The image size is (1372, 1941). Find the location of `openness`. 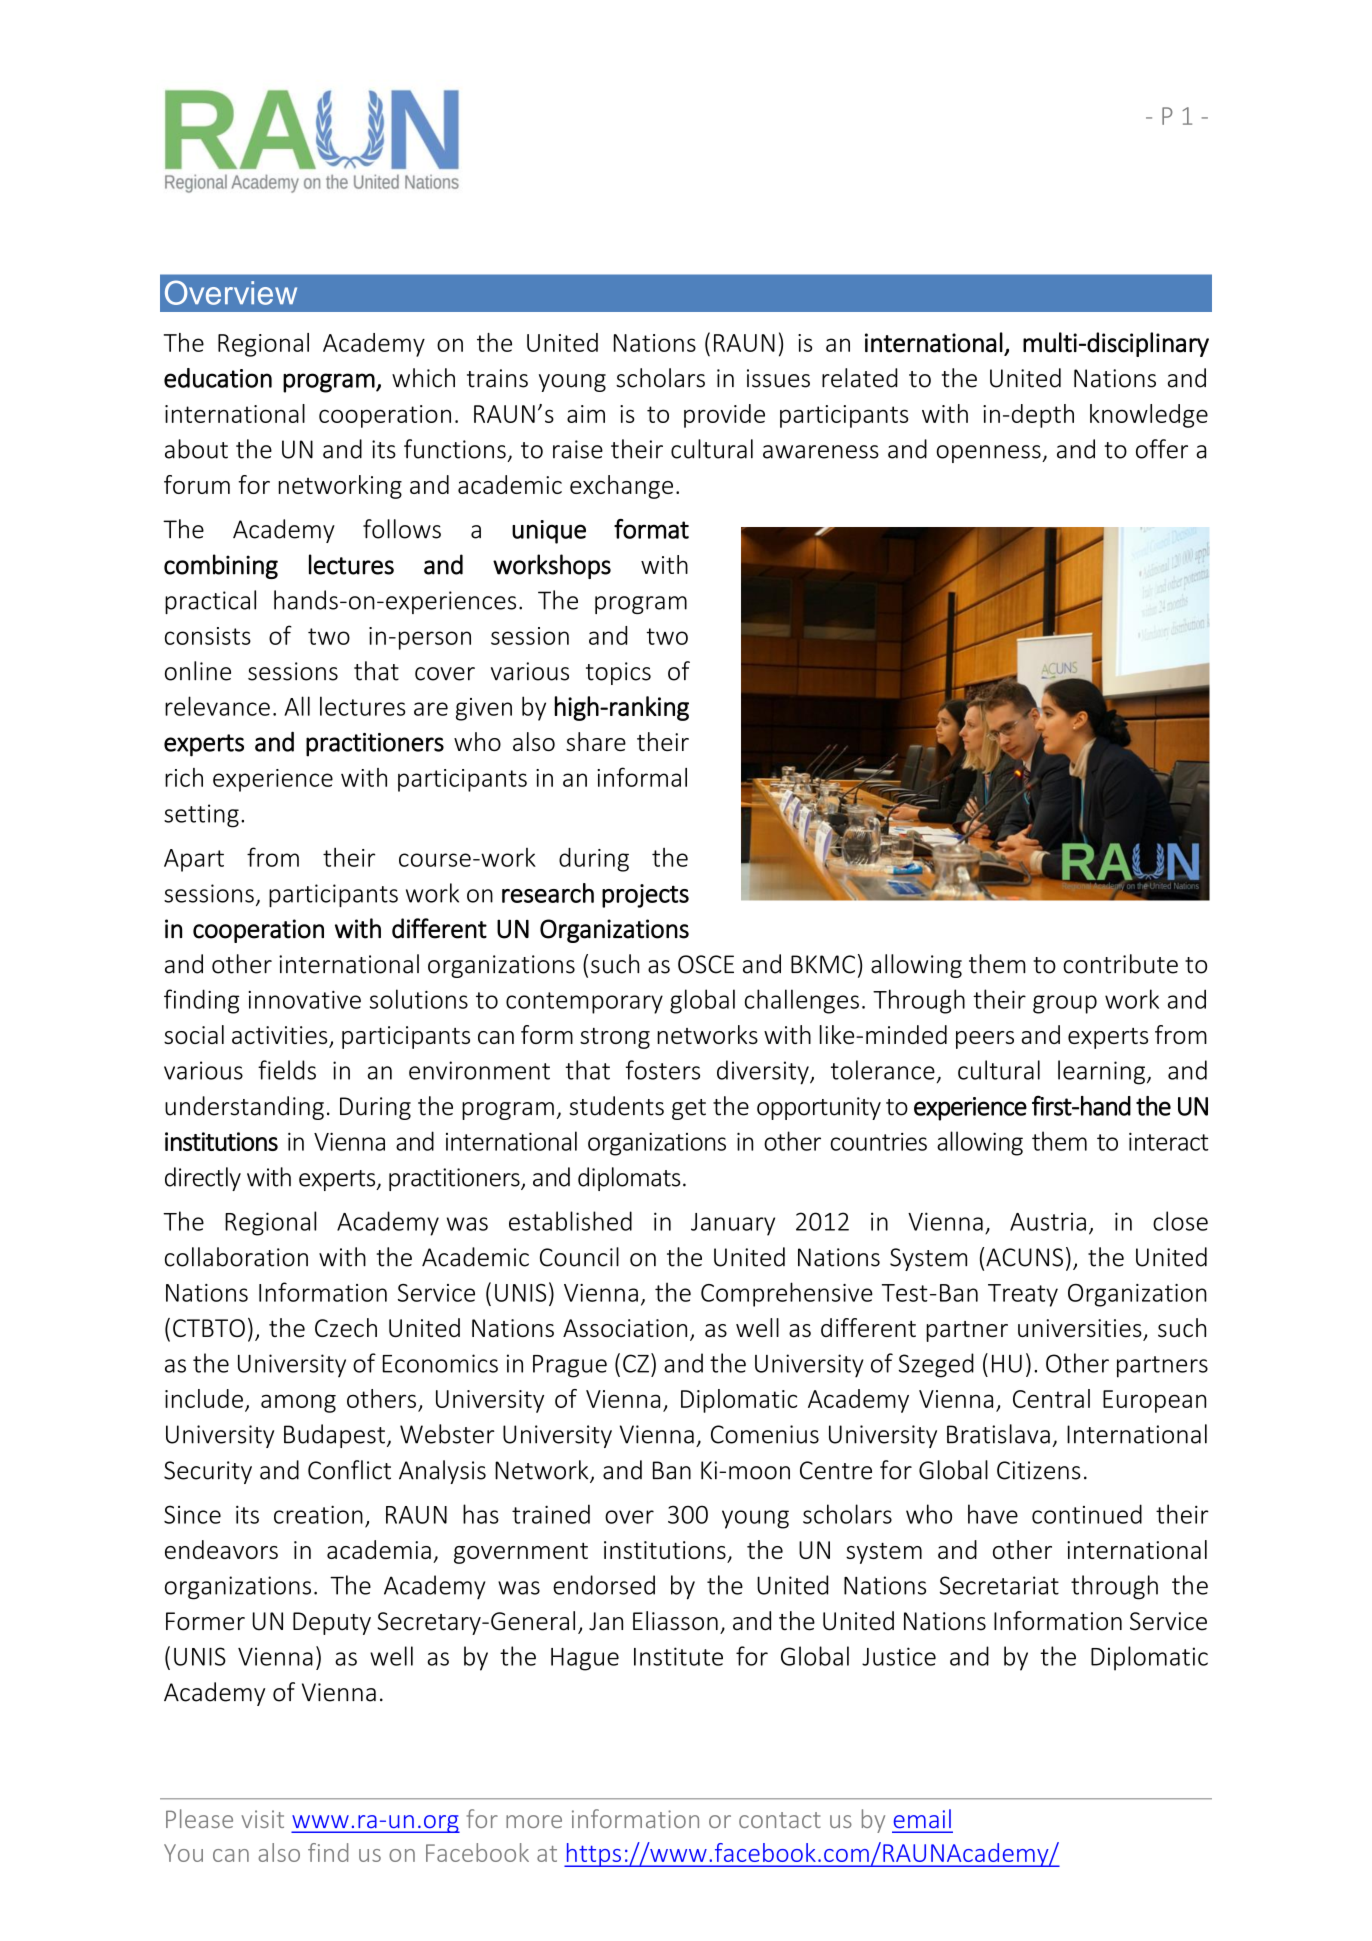

openness is located at coordinates (989, 454).
